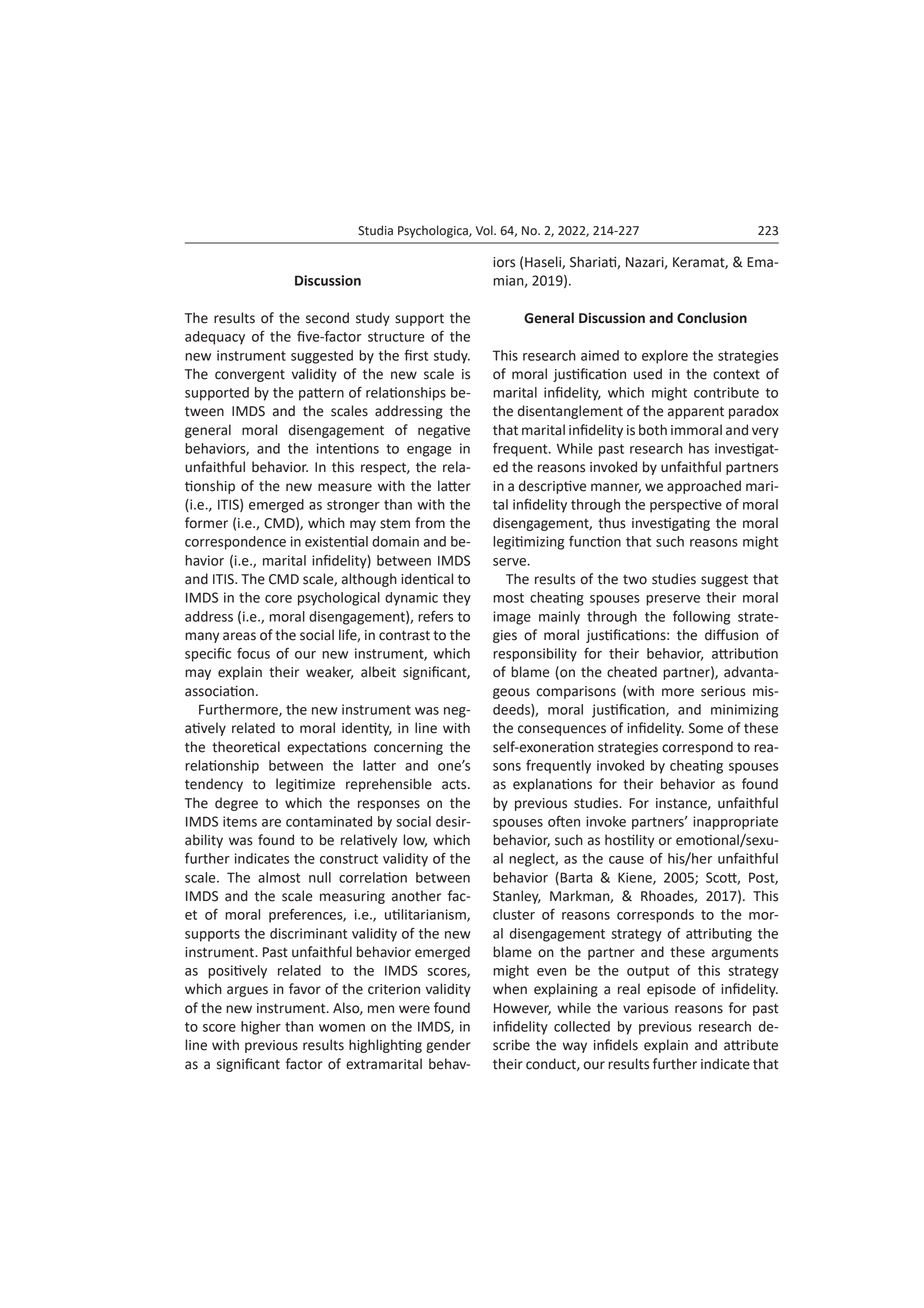  I want to click on from, so click(430, 523).
